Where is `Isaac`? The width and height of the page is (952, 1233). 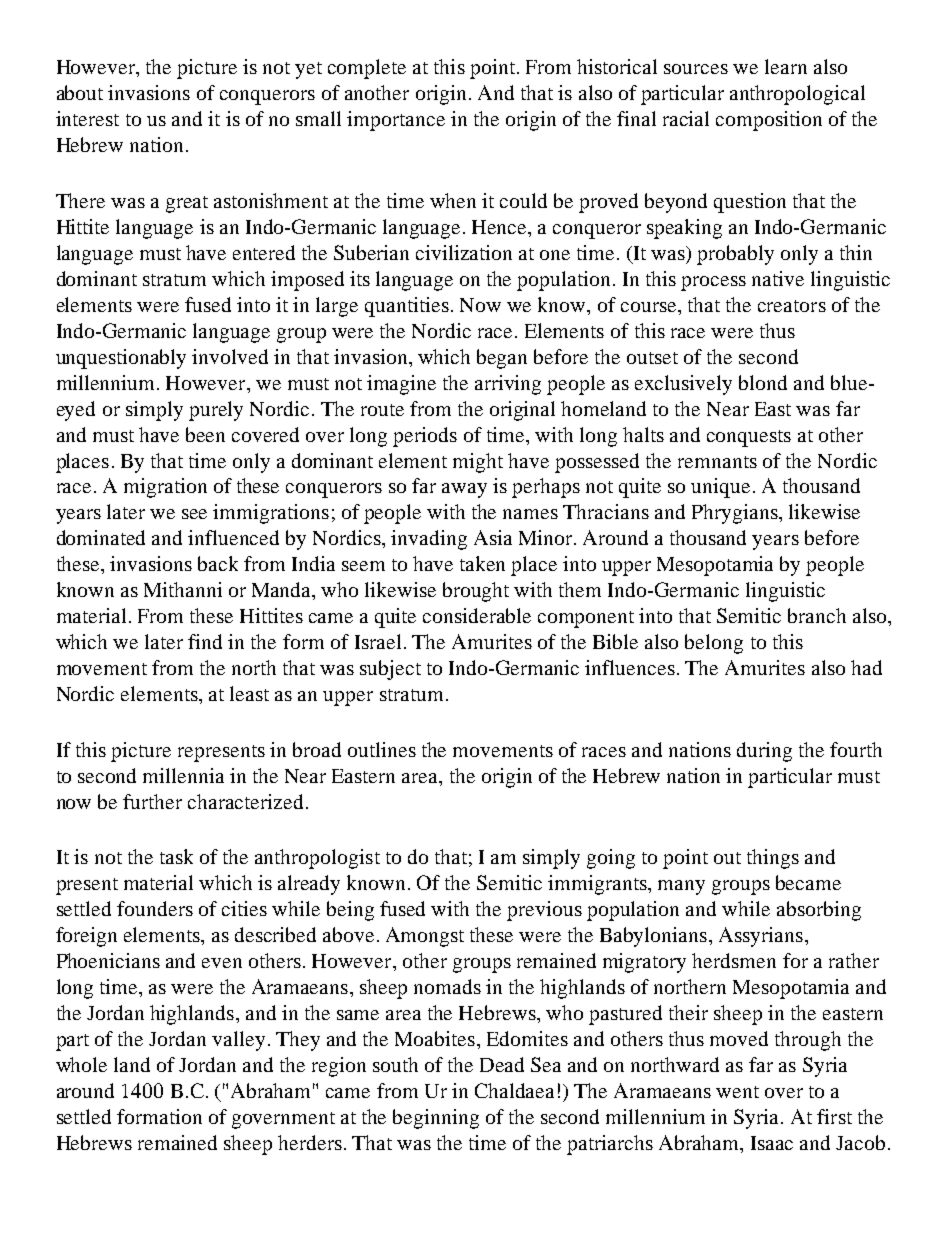 Isaac is located at coordinates (772, 1143).
